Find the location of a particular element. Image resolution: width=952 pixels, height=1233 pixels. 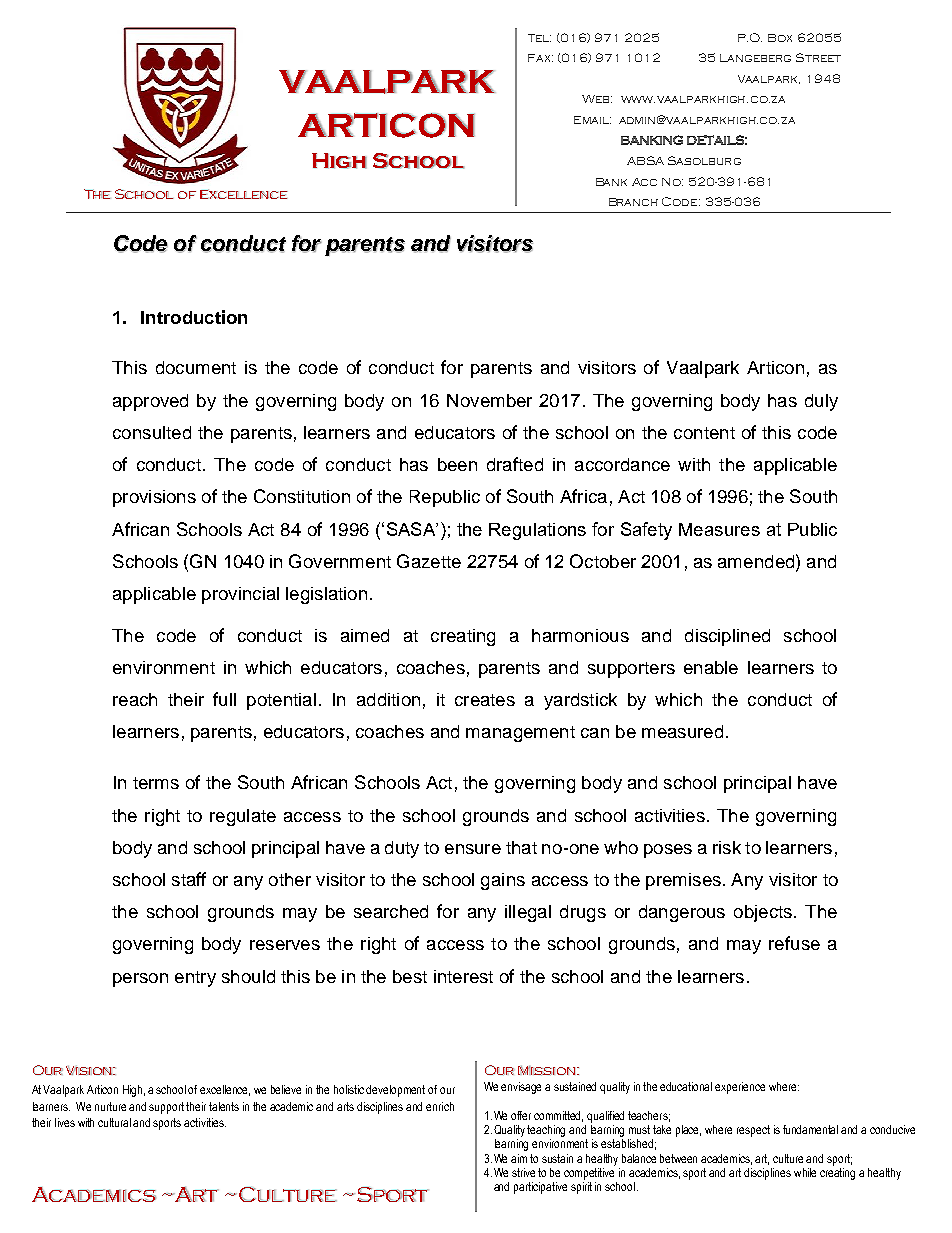

Street is located at coordinates (818, 57).
